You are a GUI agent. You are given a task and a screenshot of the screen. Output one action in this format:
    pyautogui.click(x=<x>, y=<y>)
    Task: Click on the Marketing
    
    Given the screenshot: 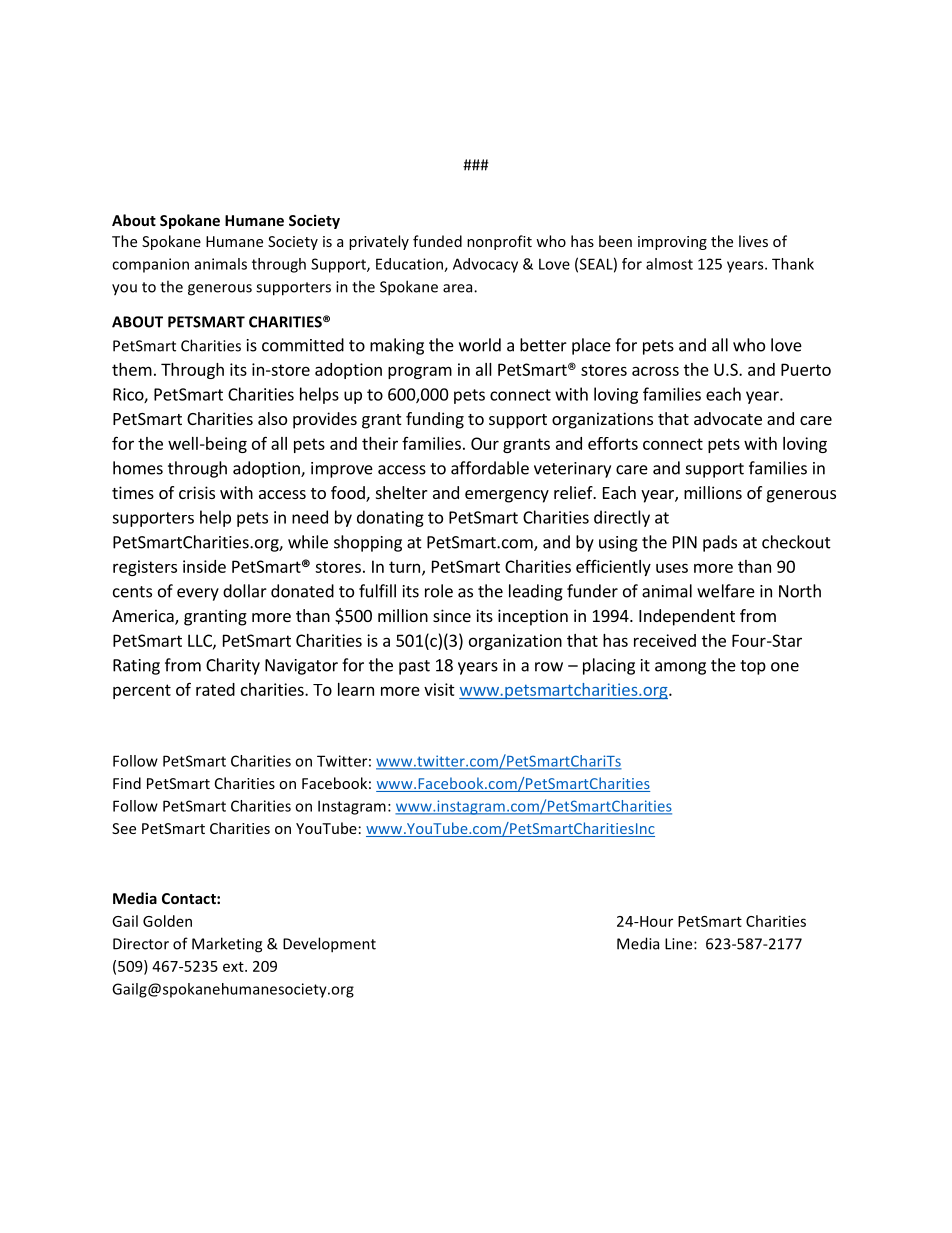 What is the action you would take?
    pyautogui.click(x=227, y=945)
